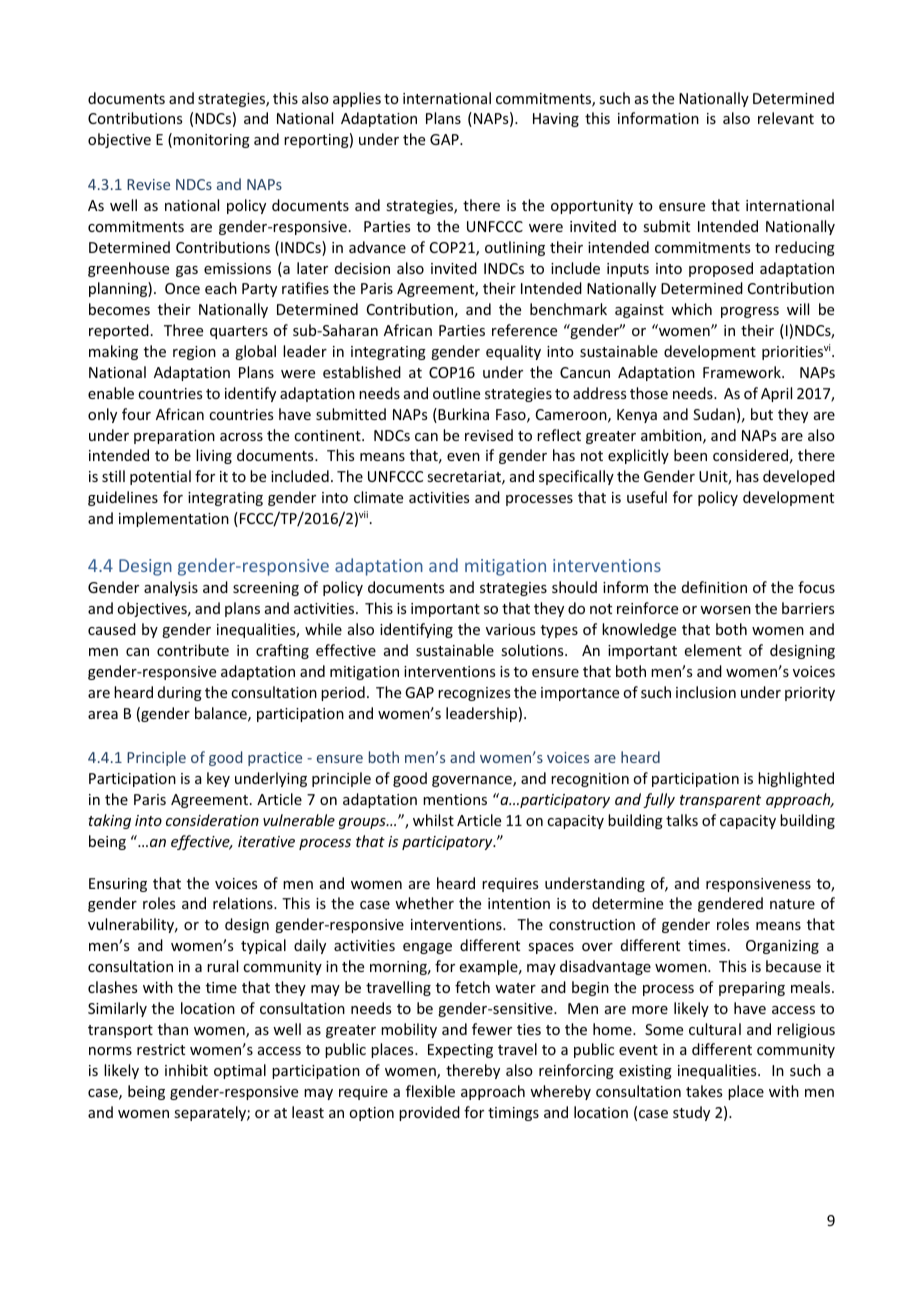 This screenshot has height=1308, width=924. What do you see at coordinates (212, 820) in the screenshot?
I see `consideration` at bounding box center [212, 820].
